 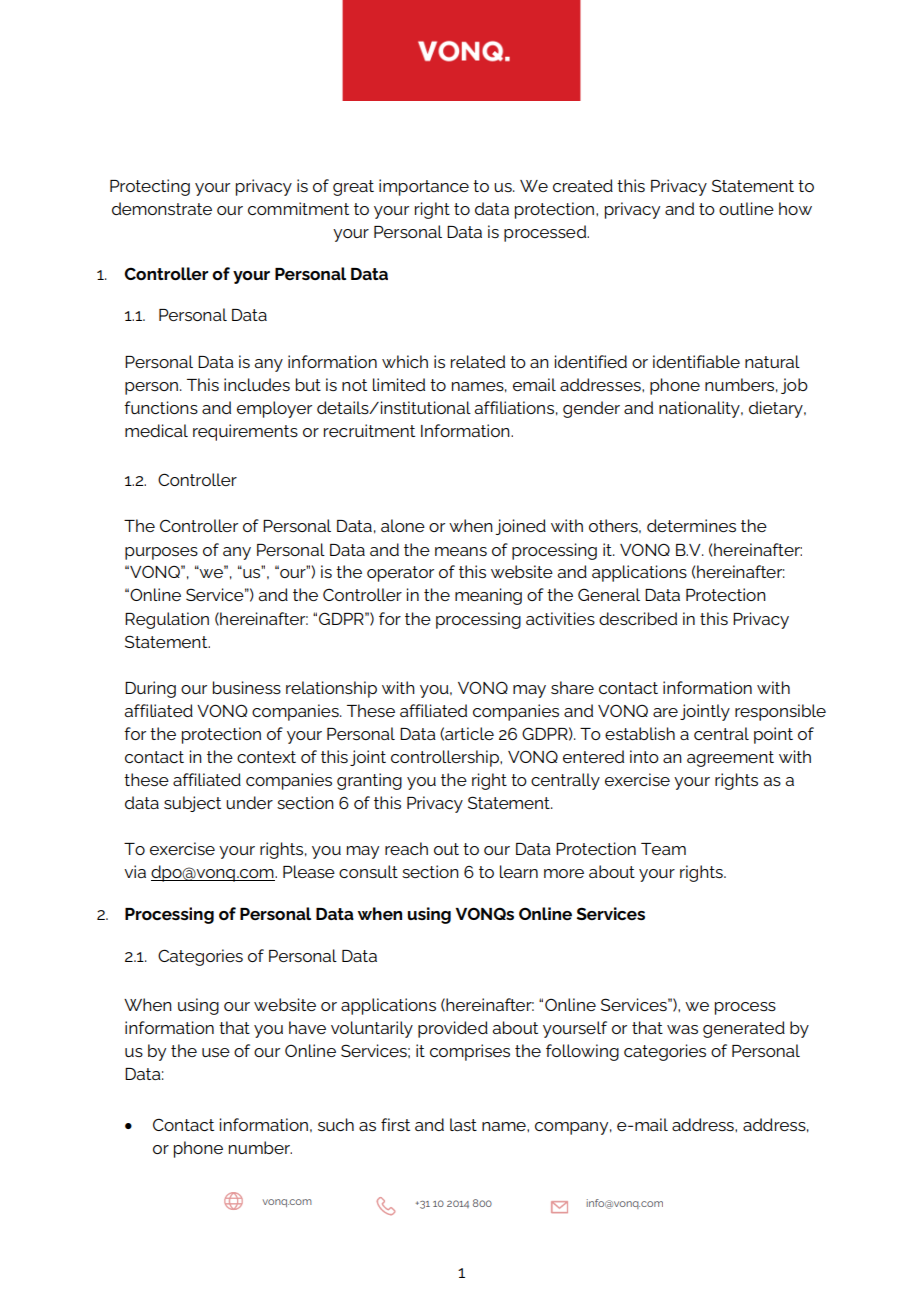 I want to click on agreement, so click(x=730, y=759).
